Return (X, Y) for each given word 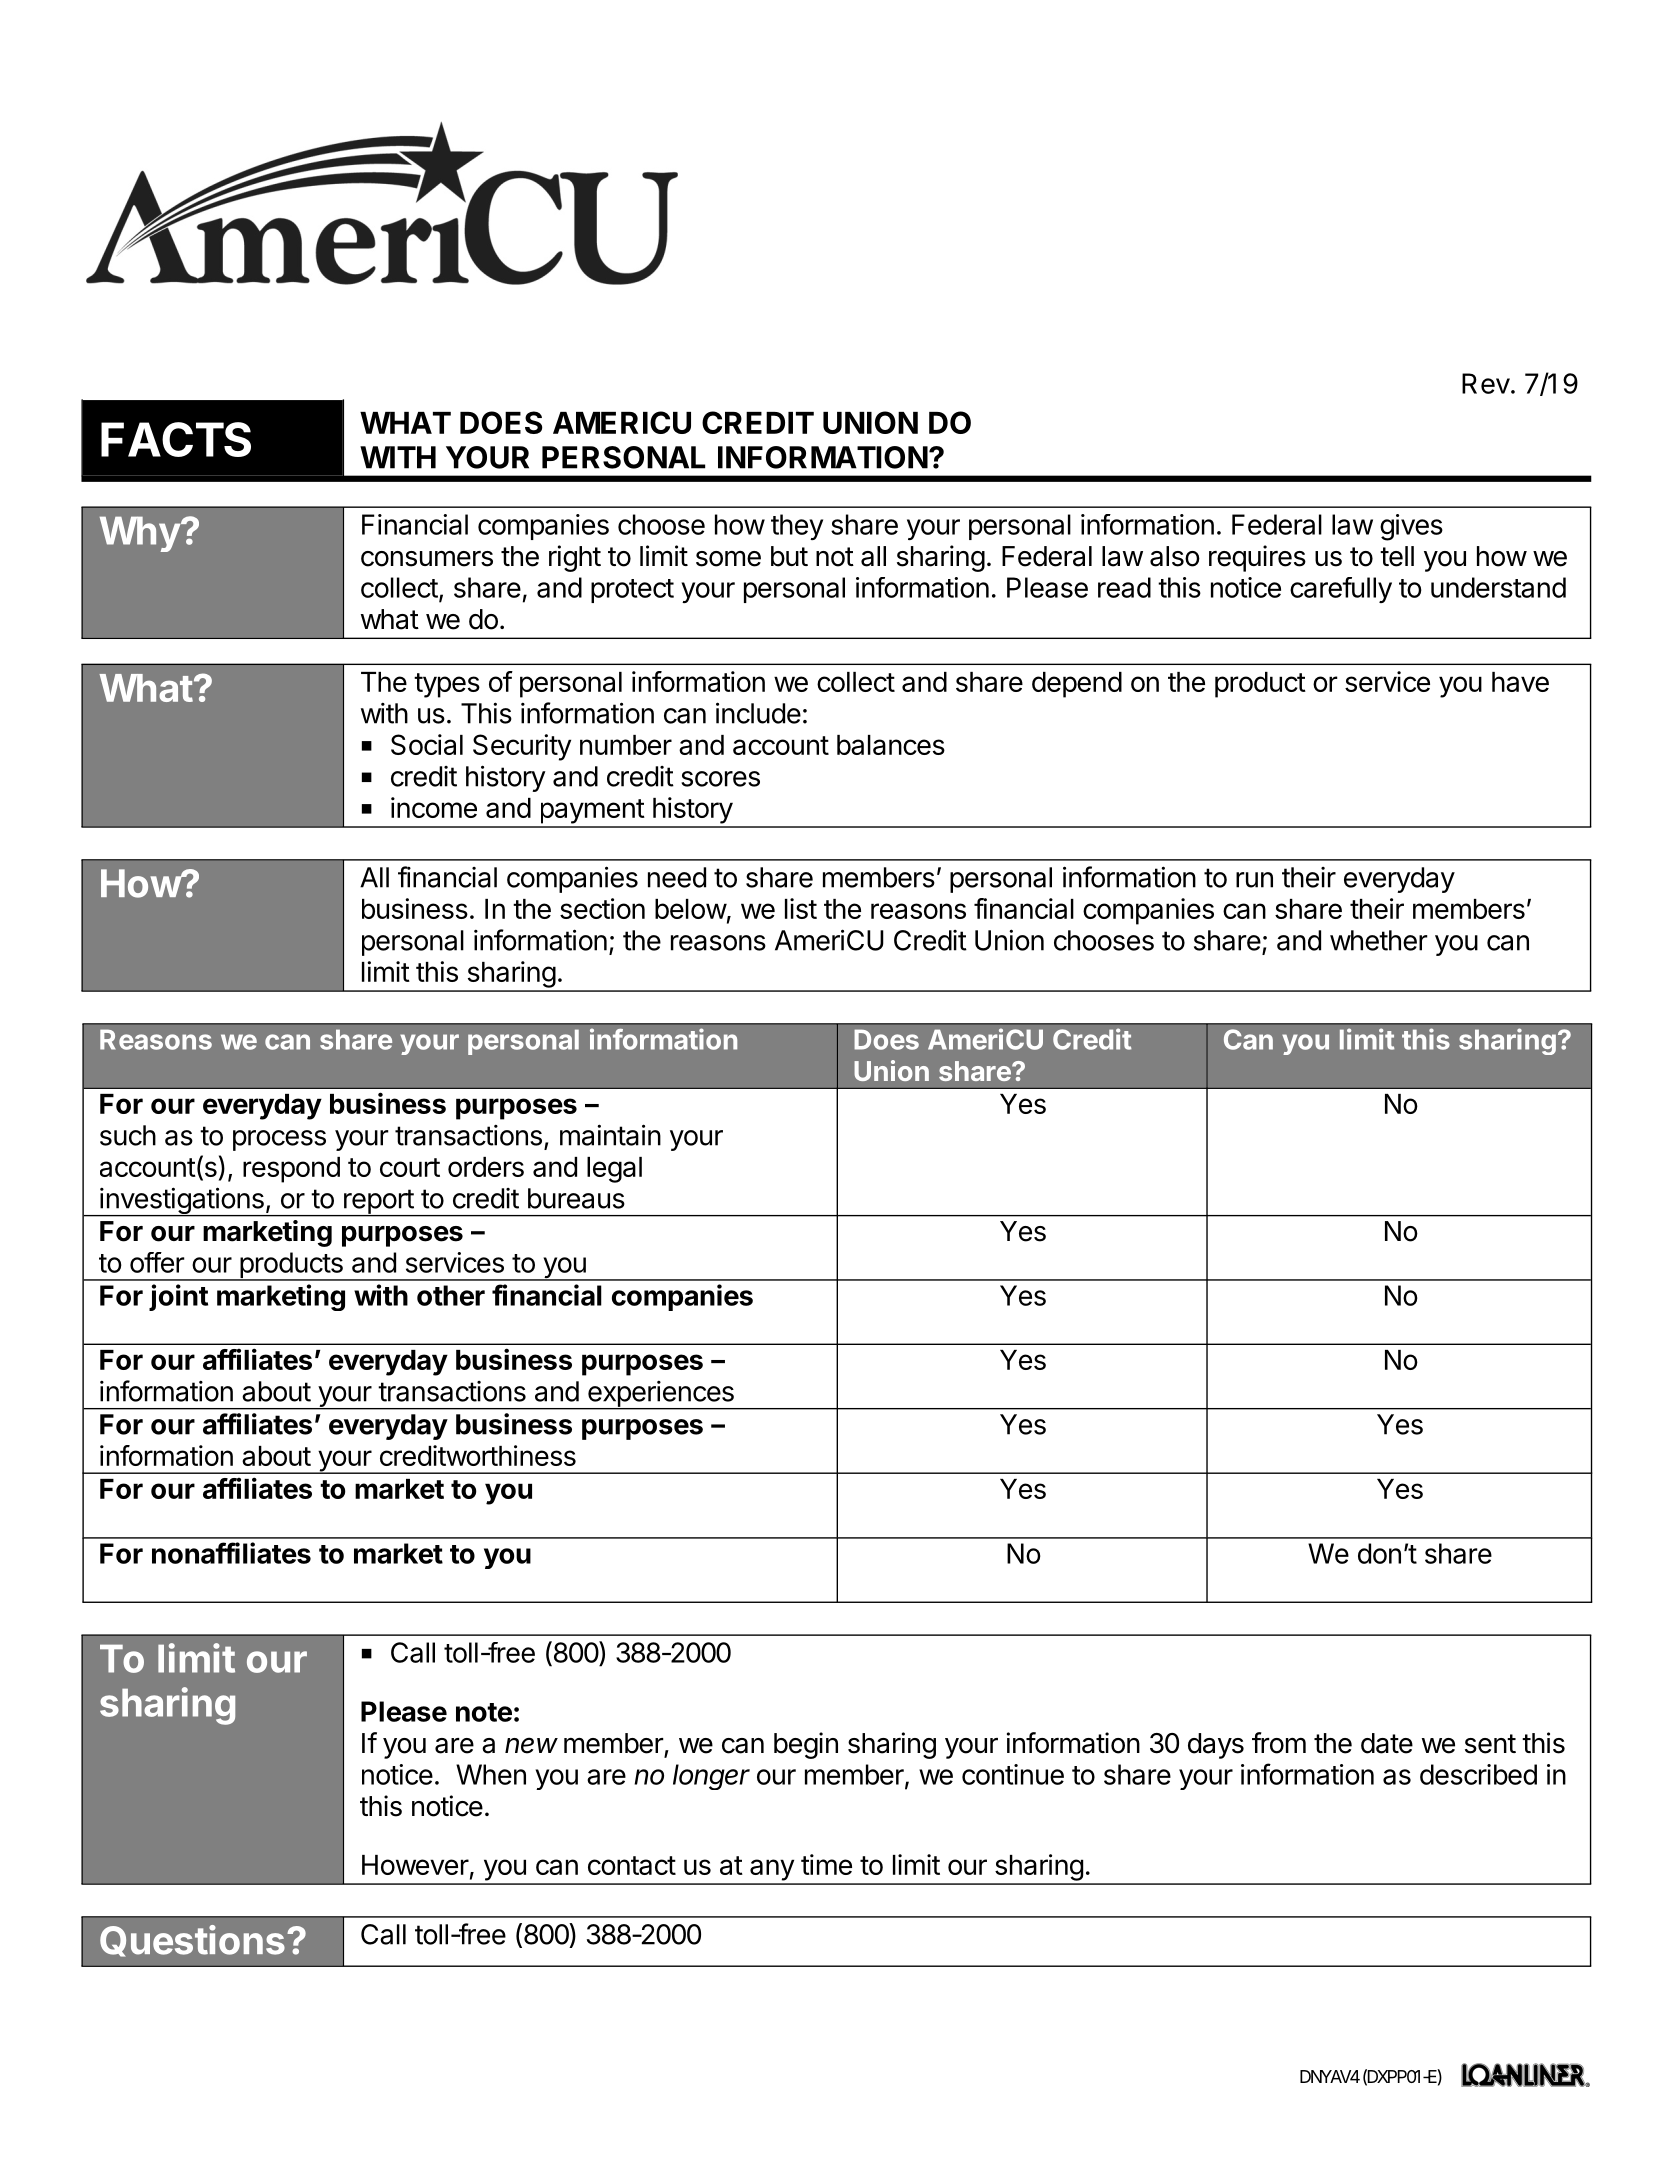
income (434, 807)
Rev (1486, 383)
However (415, 1865)
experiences (661, 1395)
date (1387, 1743)
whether (1379, 940)
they (797, 527)
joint (178, 1297)
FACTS (176, 439)
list (801, 908)
